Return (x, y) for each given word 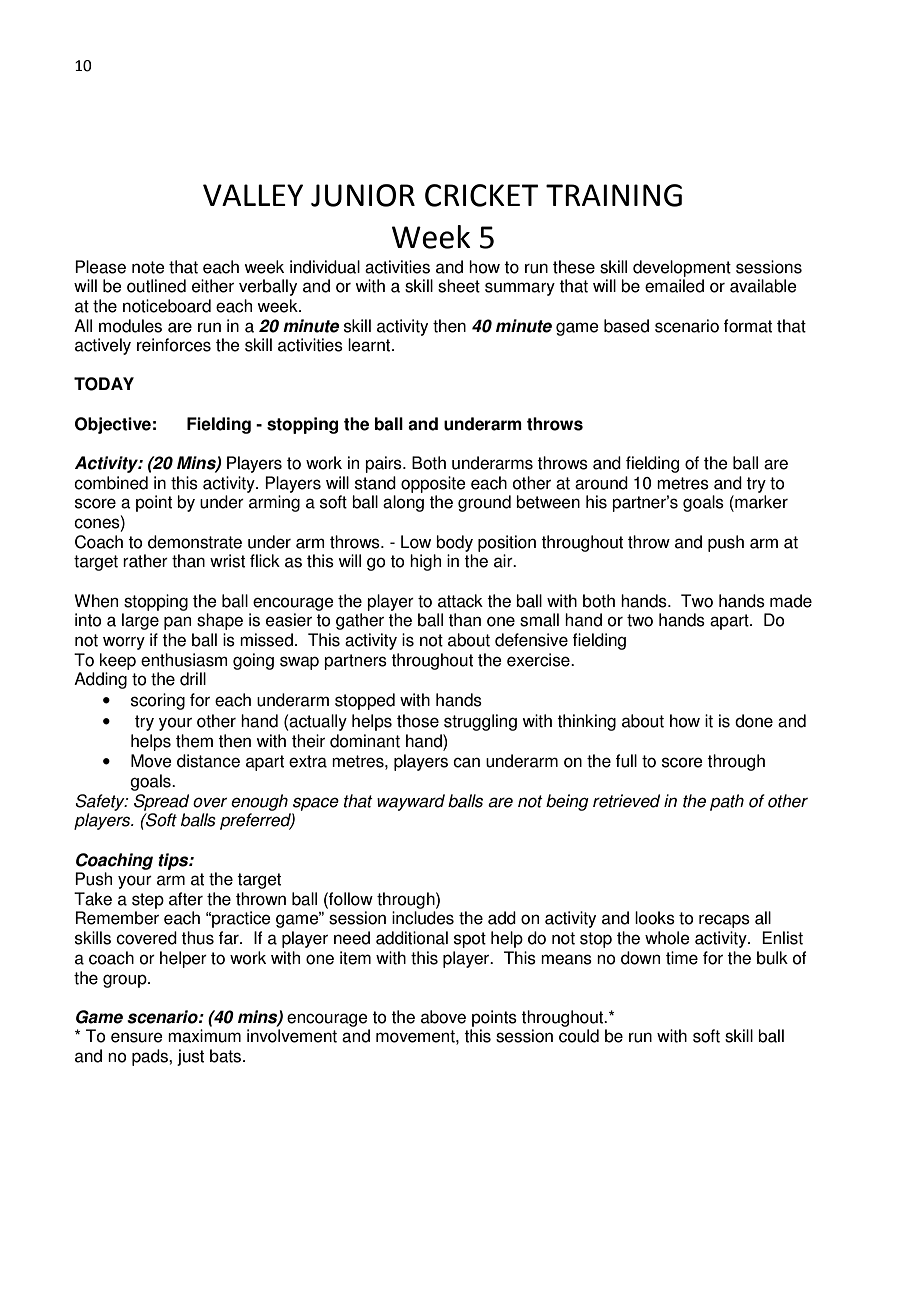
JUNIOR (363, 195)
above (443, 1017)
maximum (204, 1036)
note (148, 267)
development (682, 268)
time (682, 958)
